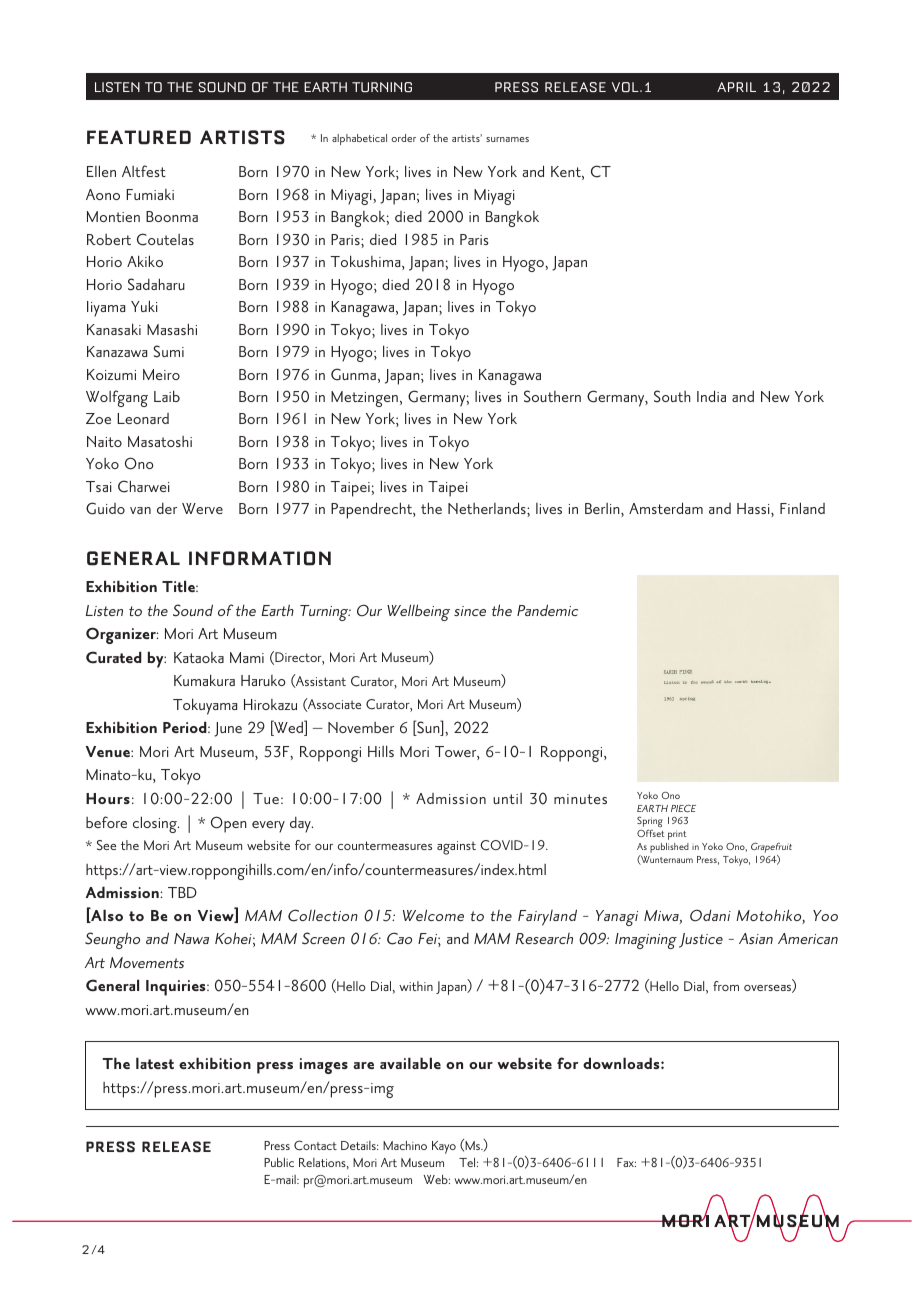 The height and width of the screenshot is (1297, 924). What do you see at coordinates (603, 510) in the screenshot?
I see `Berlin` at bounding box center [603, 510].
